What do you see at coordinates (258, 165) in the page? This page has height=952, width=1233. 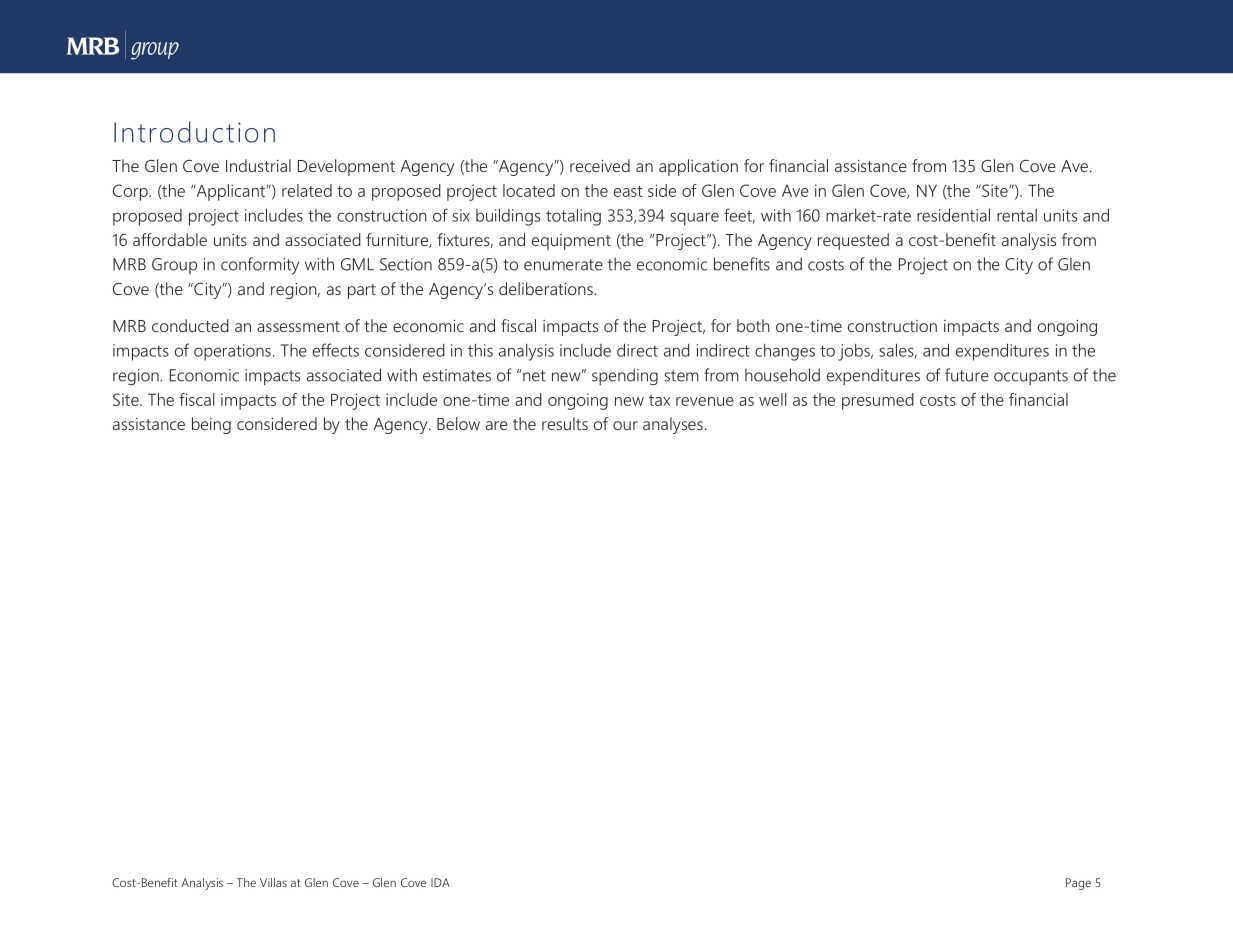 I see `Industrial` at bounding box center [258, 165].
